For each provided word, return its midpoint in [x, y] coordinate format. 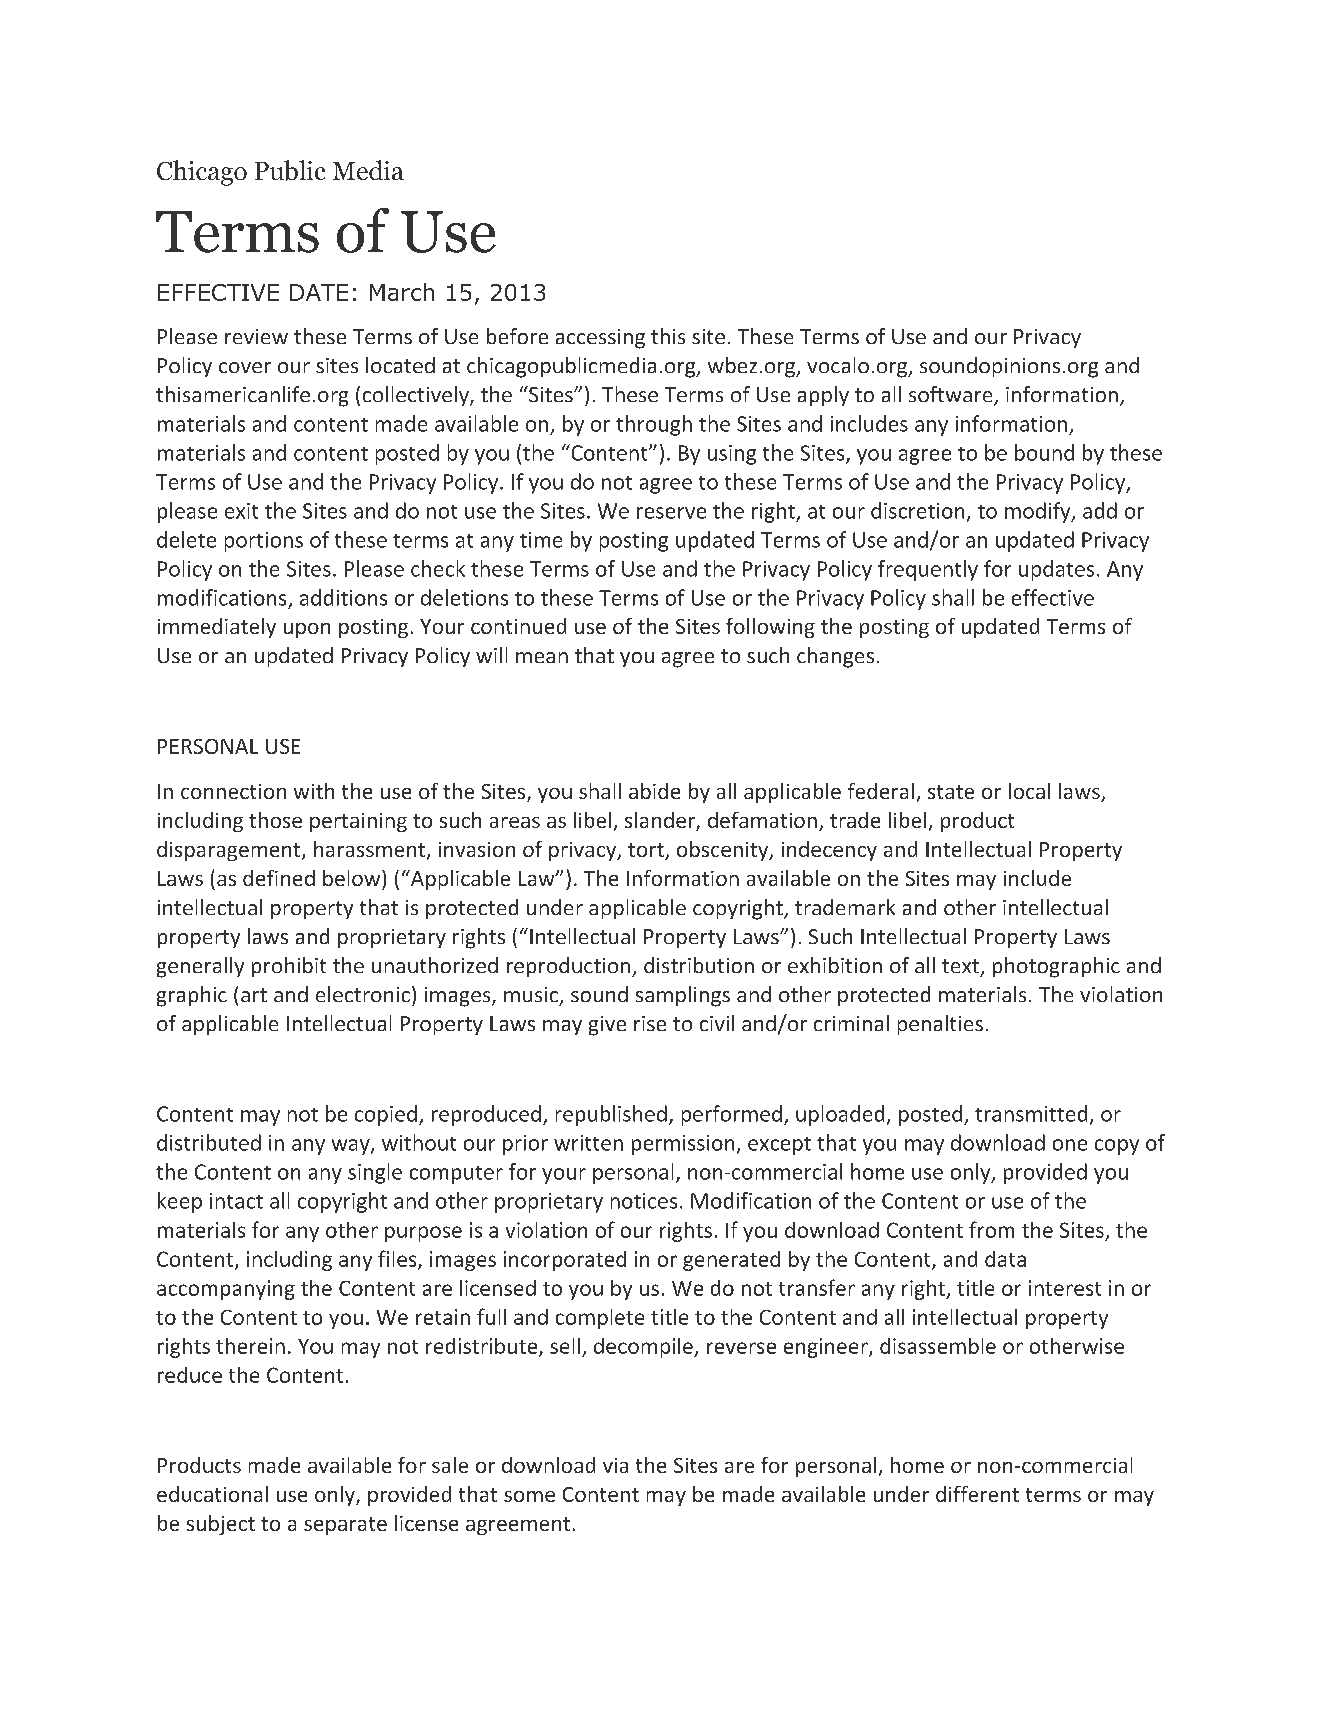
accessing [600, 339]
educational [212, 1494]
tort [647, 851]
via [615, 1465]
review [256, 336]
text [960, 966]
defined [279, 878]
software [952, 395]
